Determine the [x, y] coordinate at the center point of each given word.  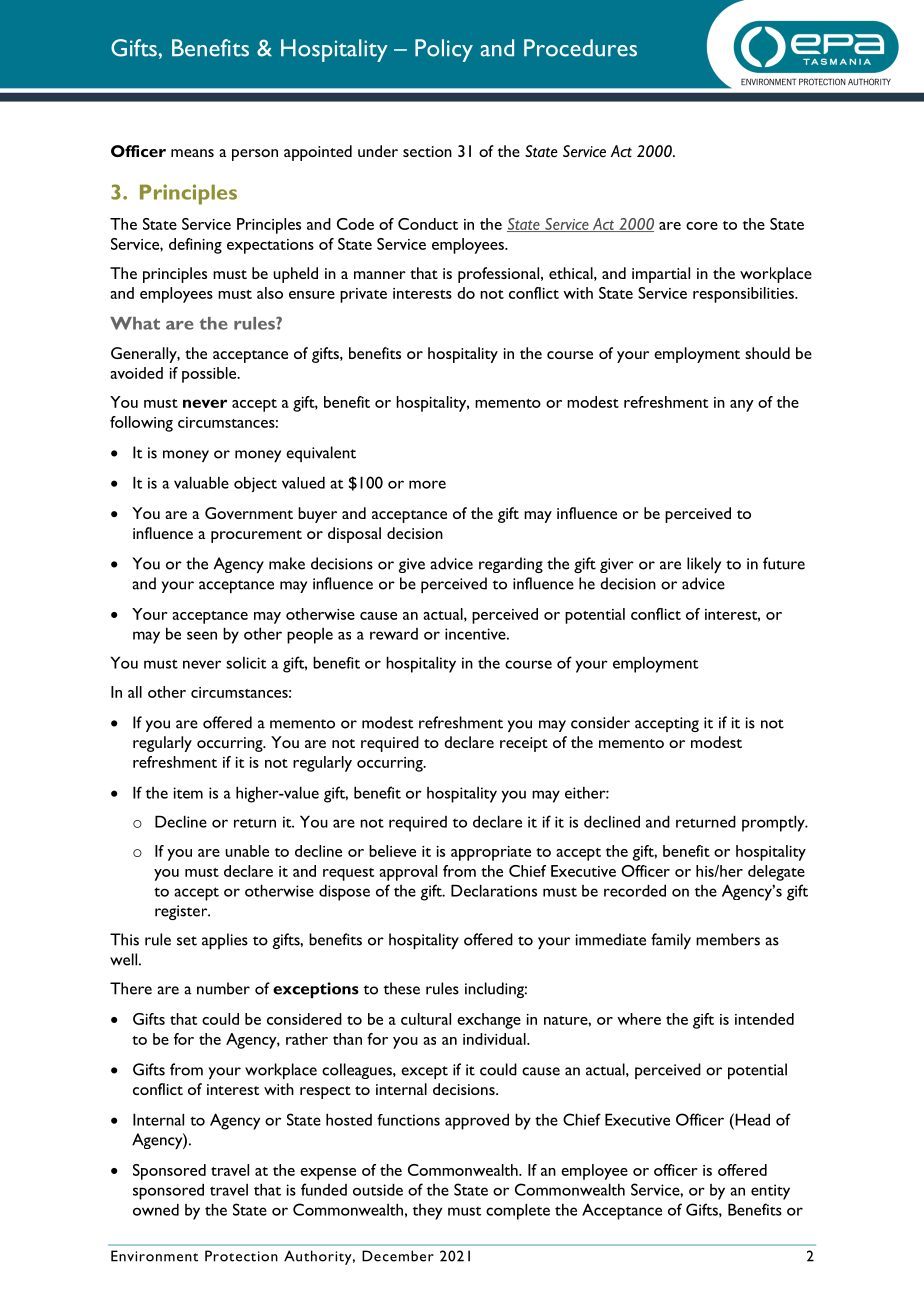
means [192, 153]
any [742, 406]
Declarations [494, 890]
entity [770, 1192]
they [427, 1212]
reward [394, 634]
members [728, 939]
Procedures [580, 48]
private [363, 295]
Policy [444, 50]
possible [210, 375]
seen [202, 635]
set [187, 941]
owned [156, 1209]
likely [704, 565]
